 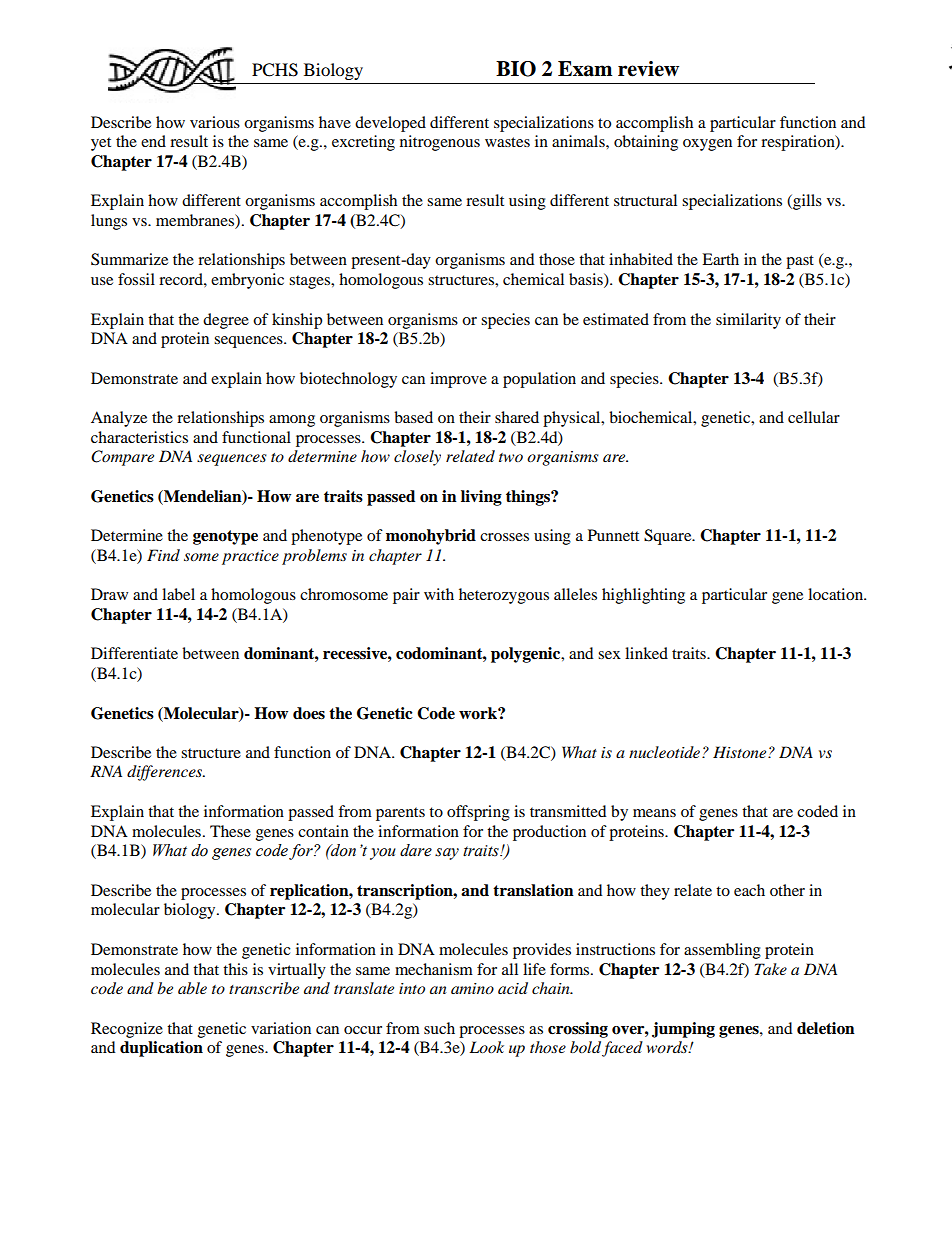 What do you see at coordinates (166, 773) in the image?
I see `differences` at bounding box center [166, 773].
